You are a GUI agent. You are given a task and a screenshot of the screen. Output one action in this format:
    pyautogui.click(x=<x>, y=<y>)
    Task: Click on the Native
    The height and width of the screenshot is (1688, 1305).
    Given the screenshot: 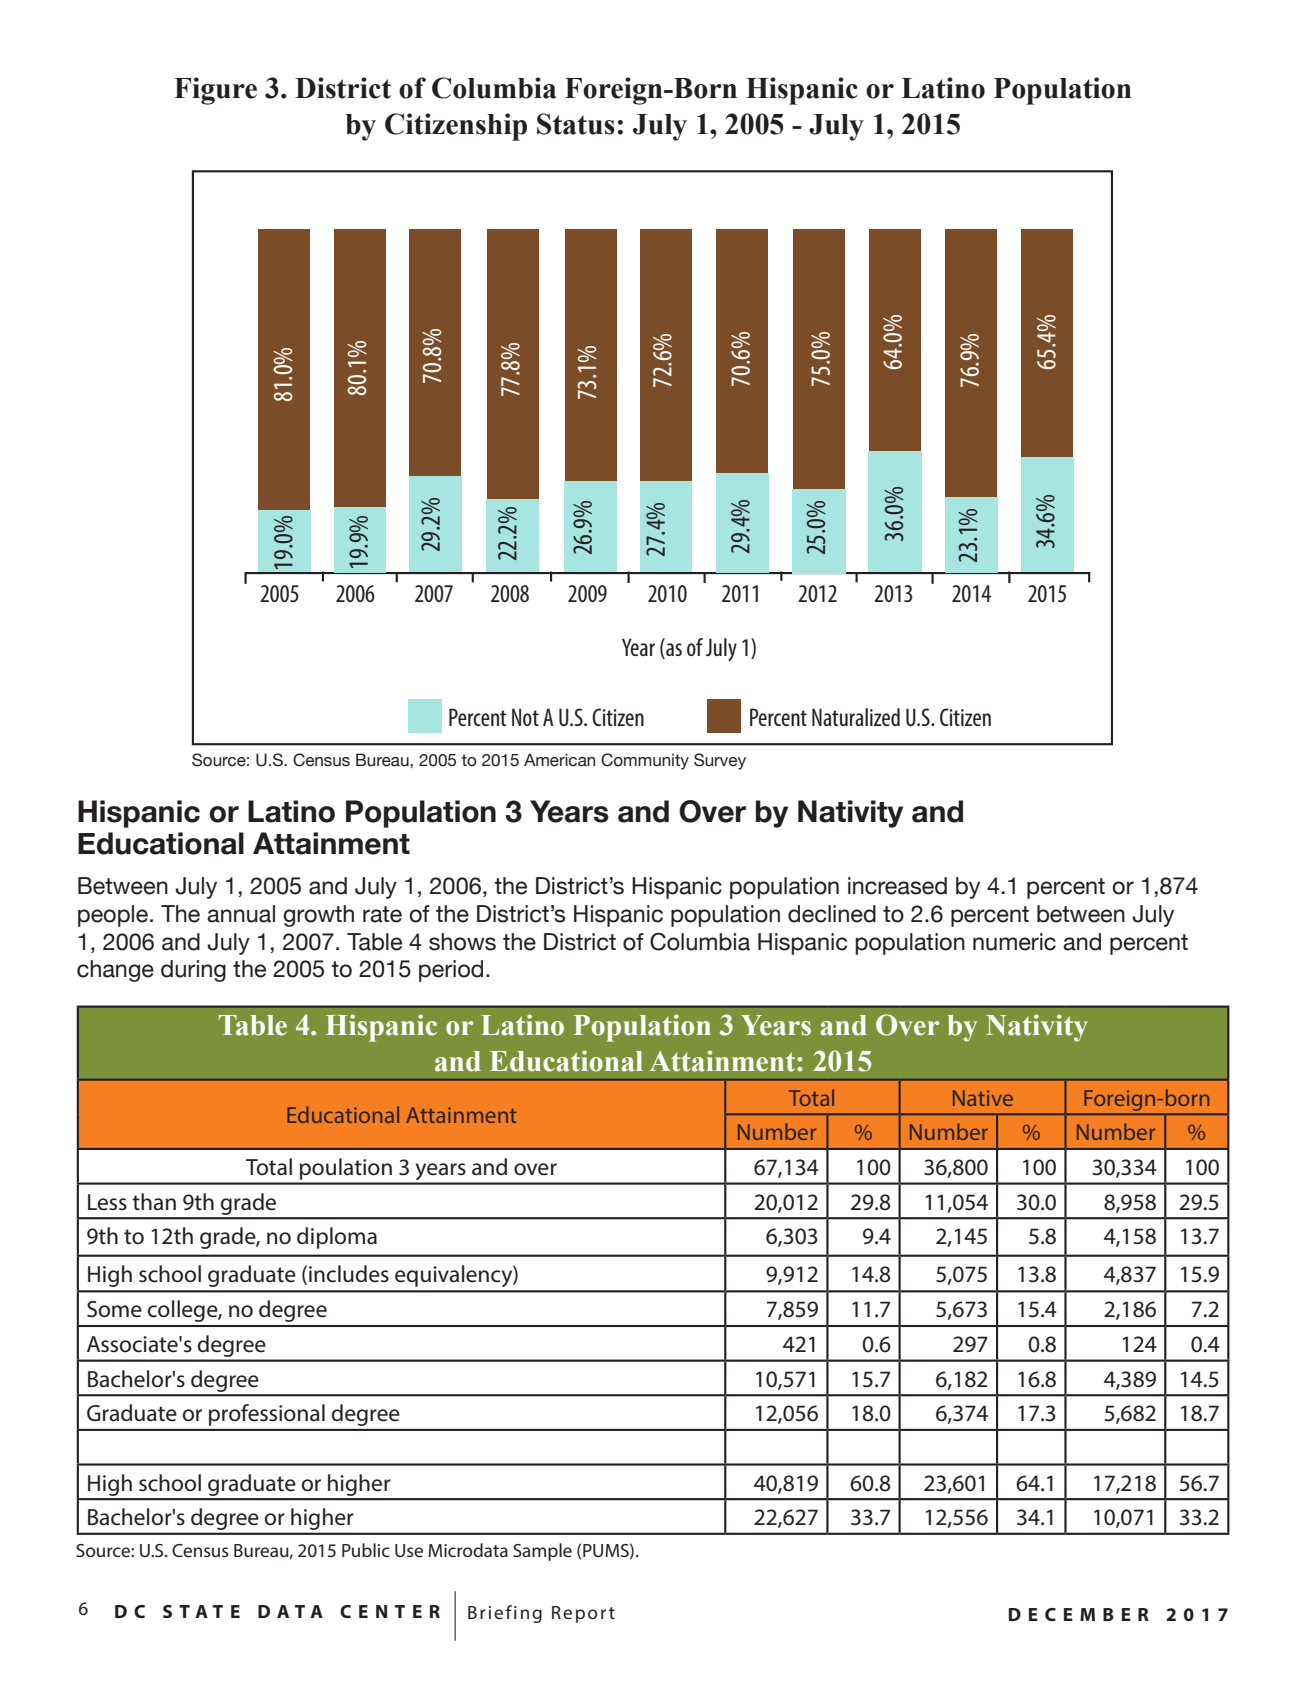 What is the action you would take?
    pyautogui.click(x=983, y=1098)
